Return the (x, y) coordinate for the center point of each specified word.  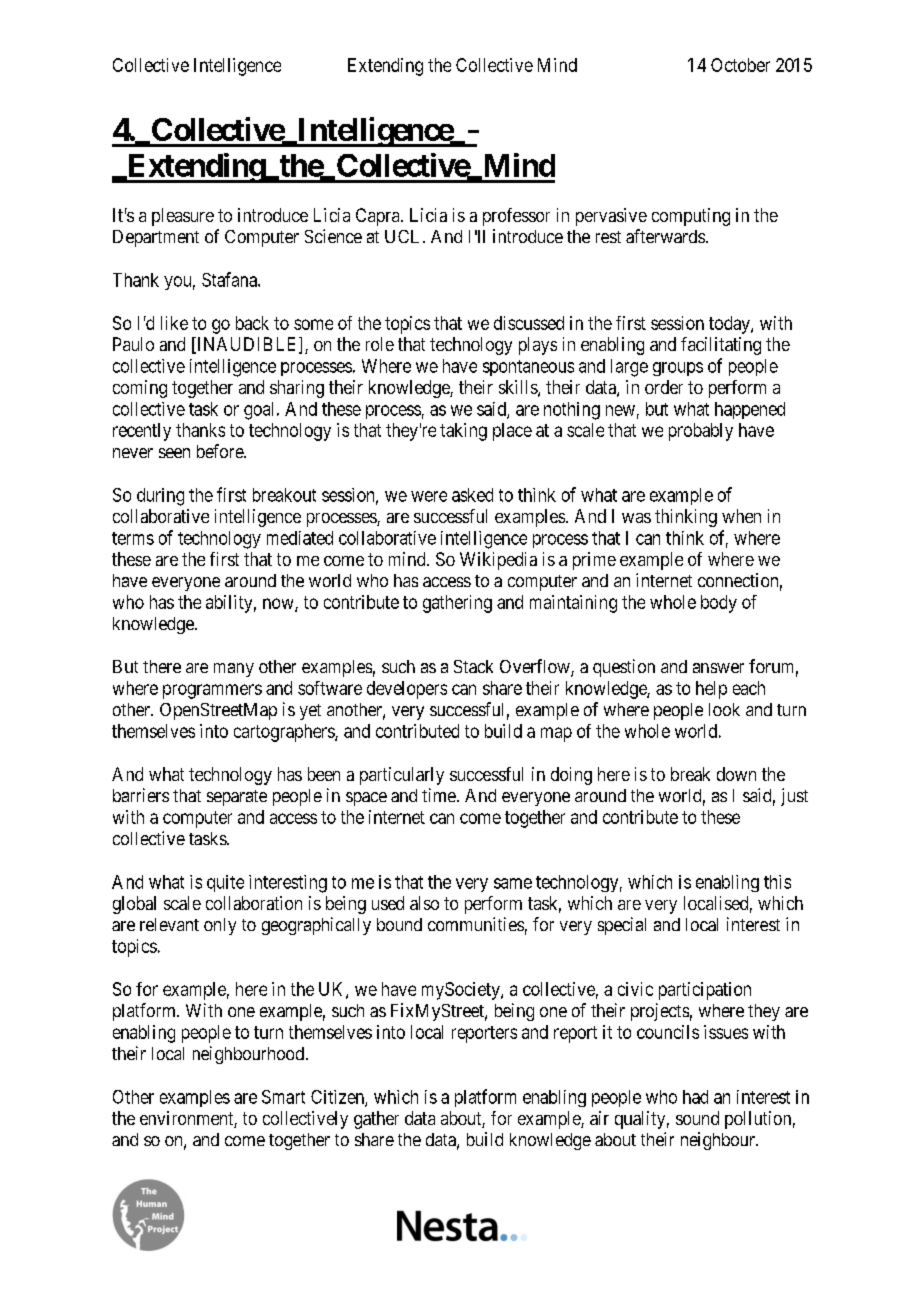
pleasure (183, 217)
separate (237, 798)
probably (701, 432)
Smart (283, 1097)
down (736, 774)
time (439, 795)
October (740, 65)
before (221, 451)
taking (463, 432)
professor (516, 217)
